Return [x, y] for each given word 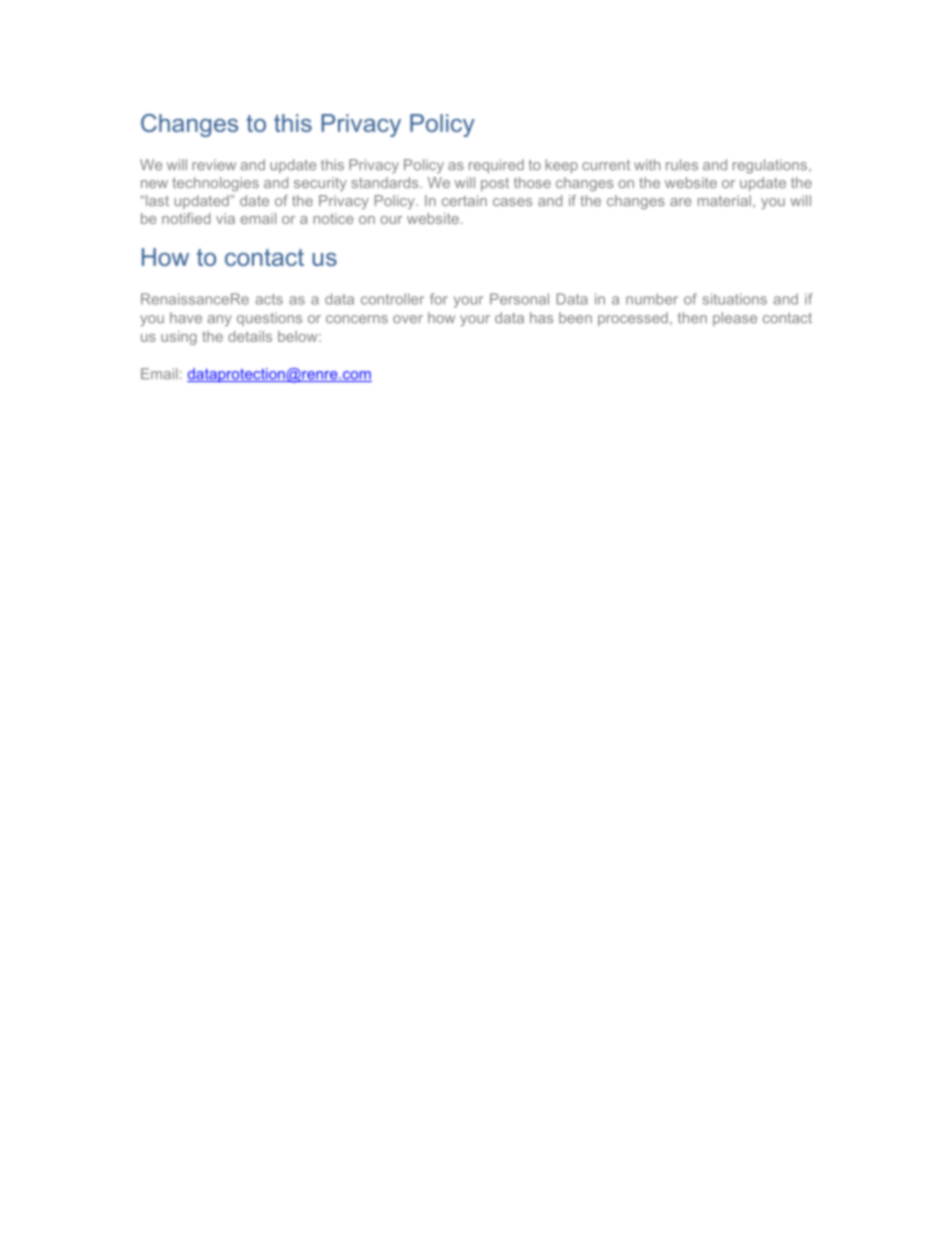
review [214, 165]
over [408, 319]
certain [464, 200]
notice [334, 218]
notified [186, 218]
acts [269, 299]
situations [734, 299]
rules [682, 165]
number [652, 299]
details [250, 336]
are [681, 202]
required [496, 166]
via [225, 218]
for [439, 299]
